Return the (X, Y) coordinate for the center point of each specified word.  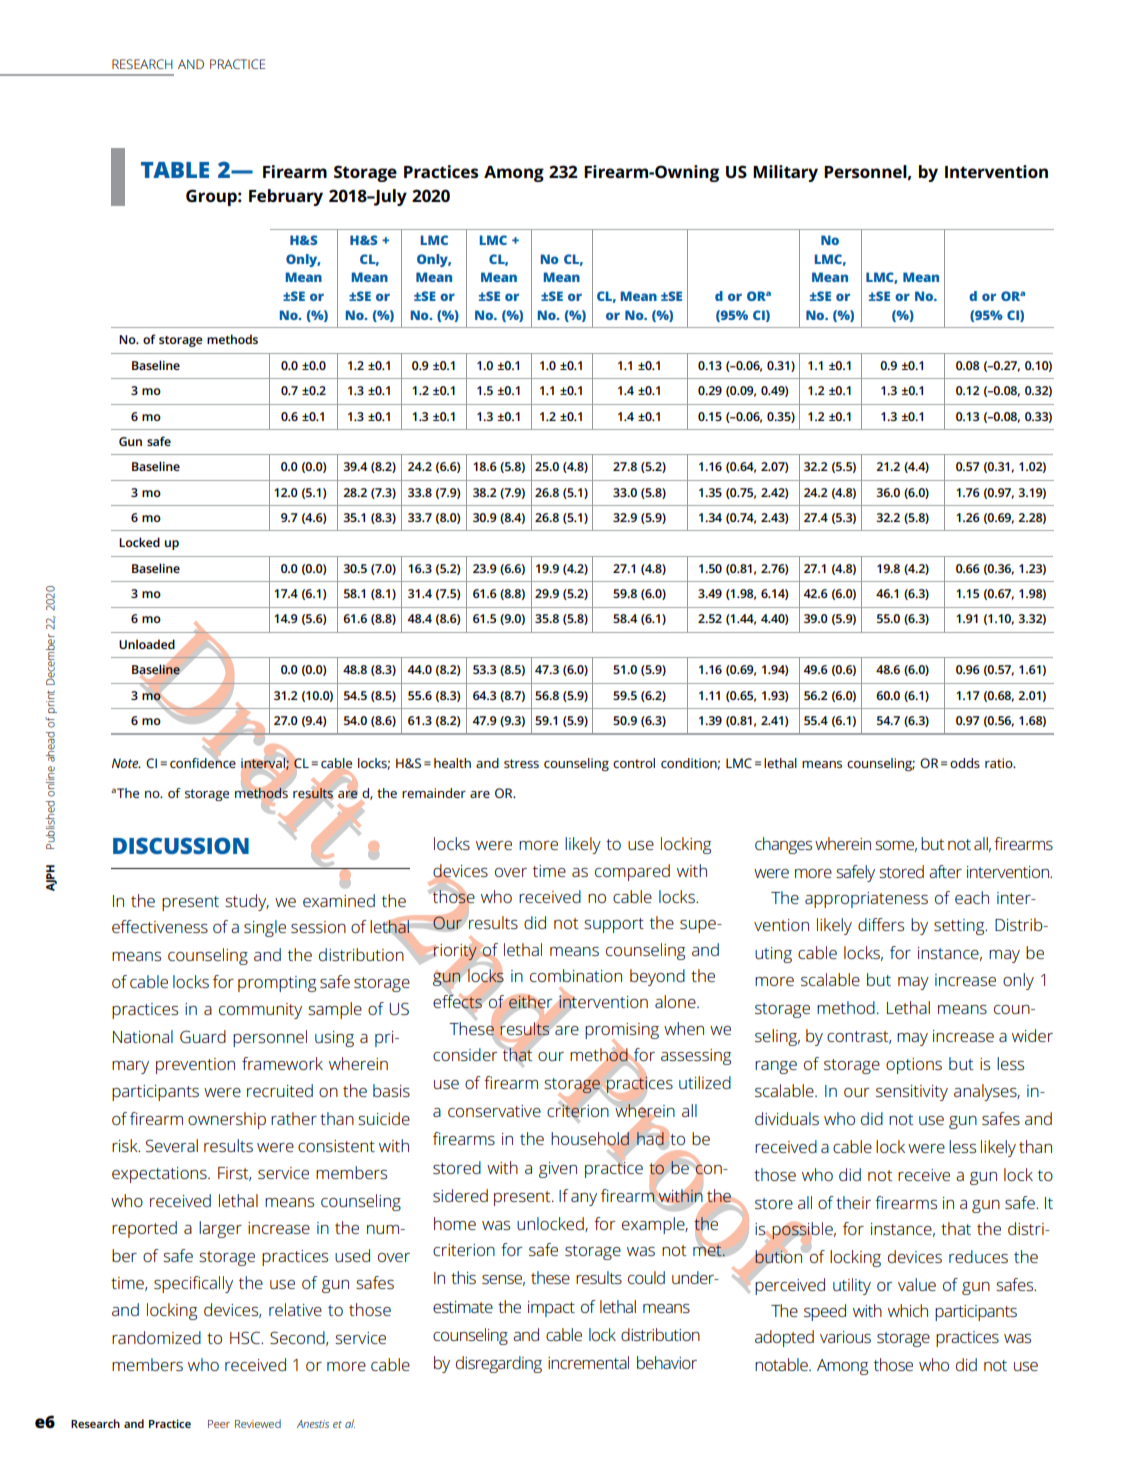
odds (965, 763)
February (286, 197)
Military (785, 173)
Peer (219, 1424)
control (634, 763)
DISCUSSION (181, 845)
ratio (1000, 763)
